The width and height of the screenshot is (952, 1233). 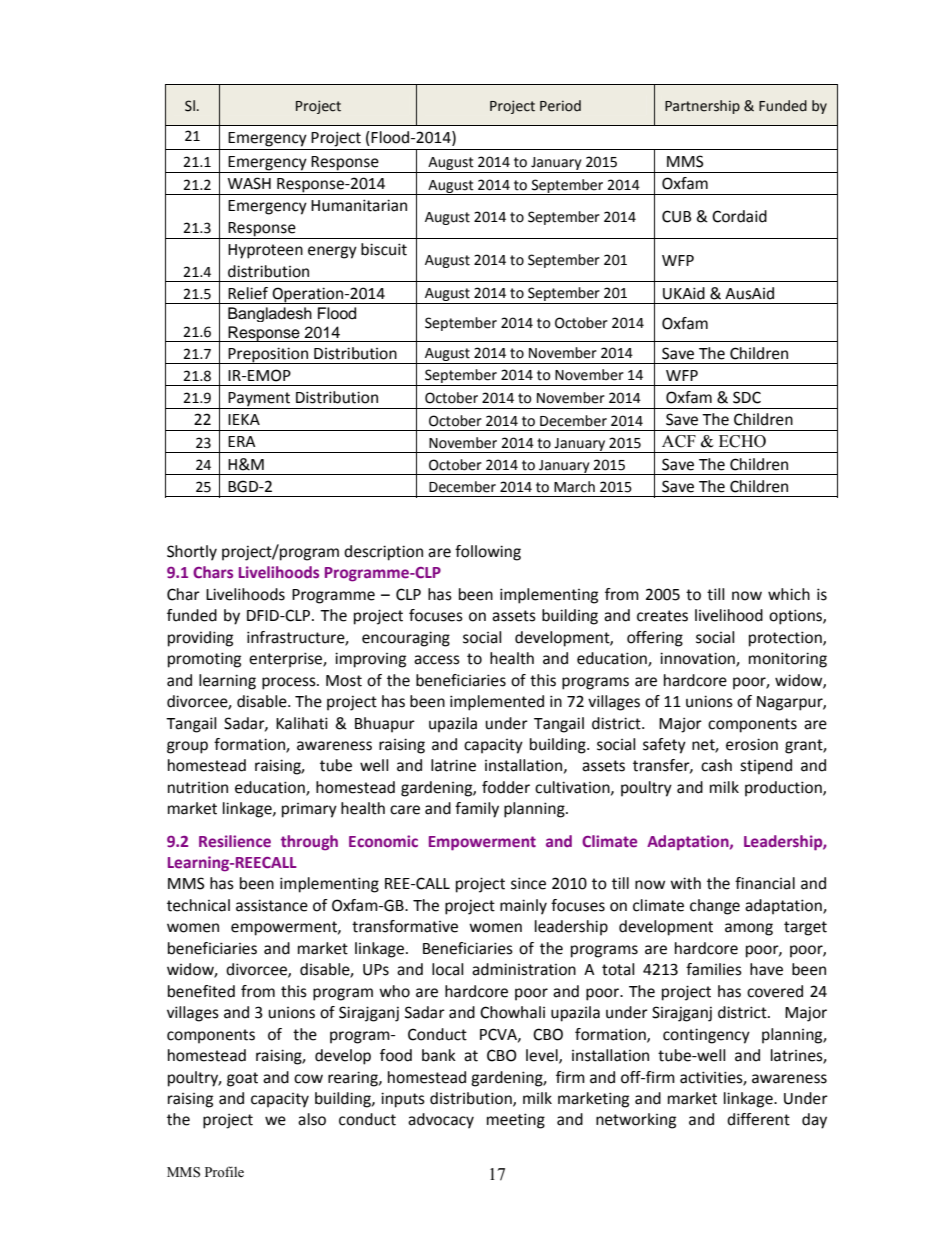 What do you see at coordinates (437, 660) in the screenshot?
I see `access` at bounding box center [437, 660].
